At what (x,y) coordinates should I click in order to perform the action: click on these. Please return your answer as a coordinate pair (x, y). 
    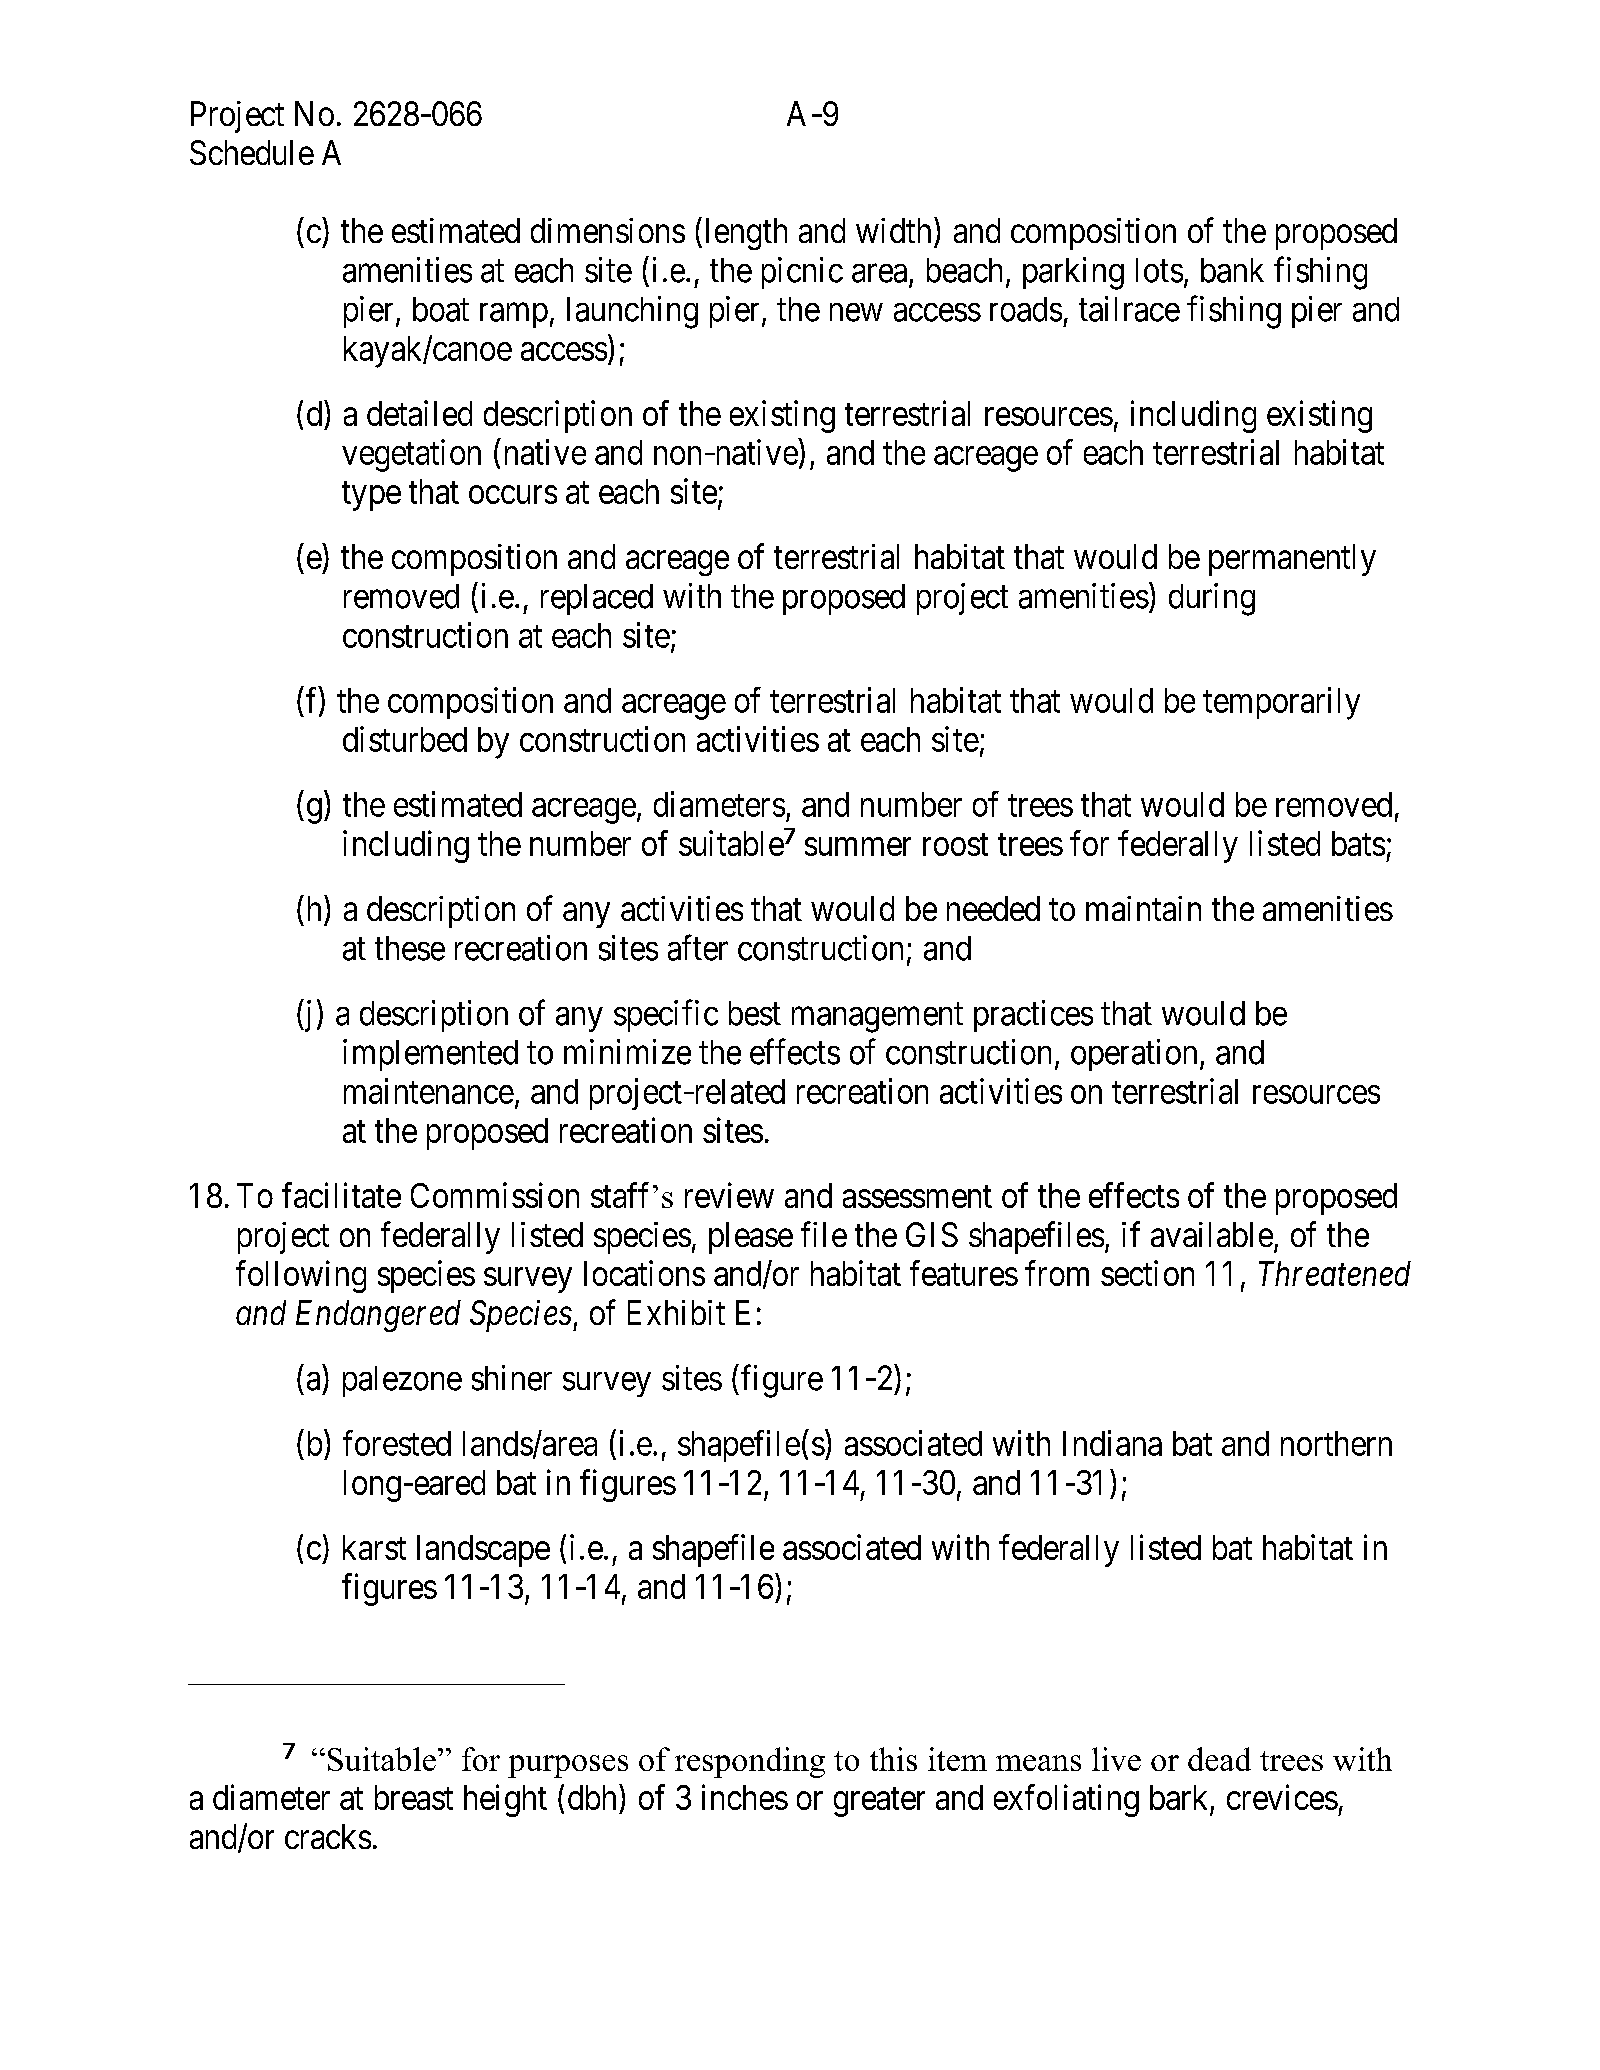
    Looking at the image, I should click on (410, 948).
